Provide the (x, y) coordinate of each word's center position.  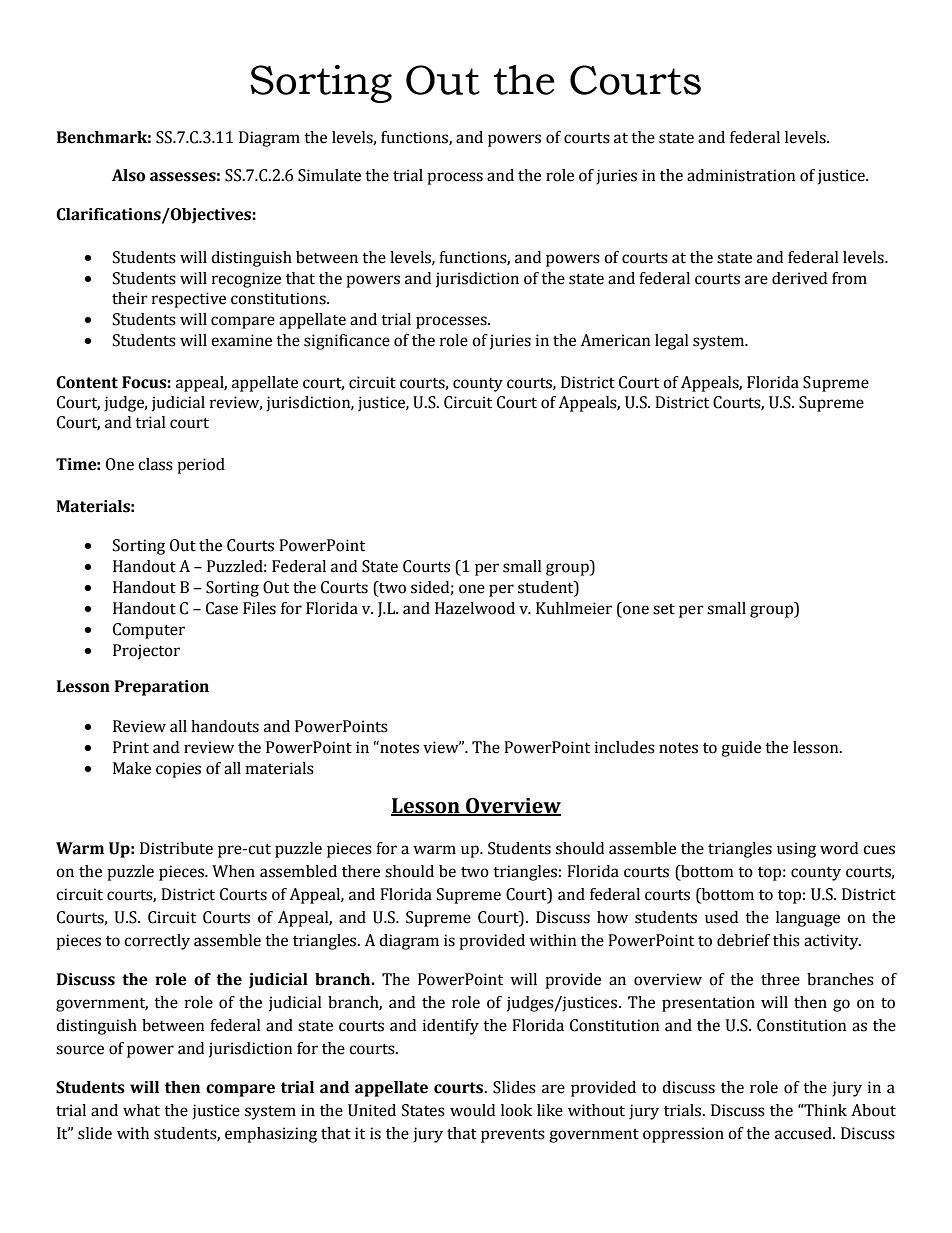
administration (741, 175)
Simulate (329, 175)
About (873, 1110)
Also (128, 175)
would (472, 1110)
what (141, 1110)
